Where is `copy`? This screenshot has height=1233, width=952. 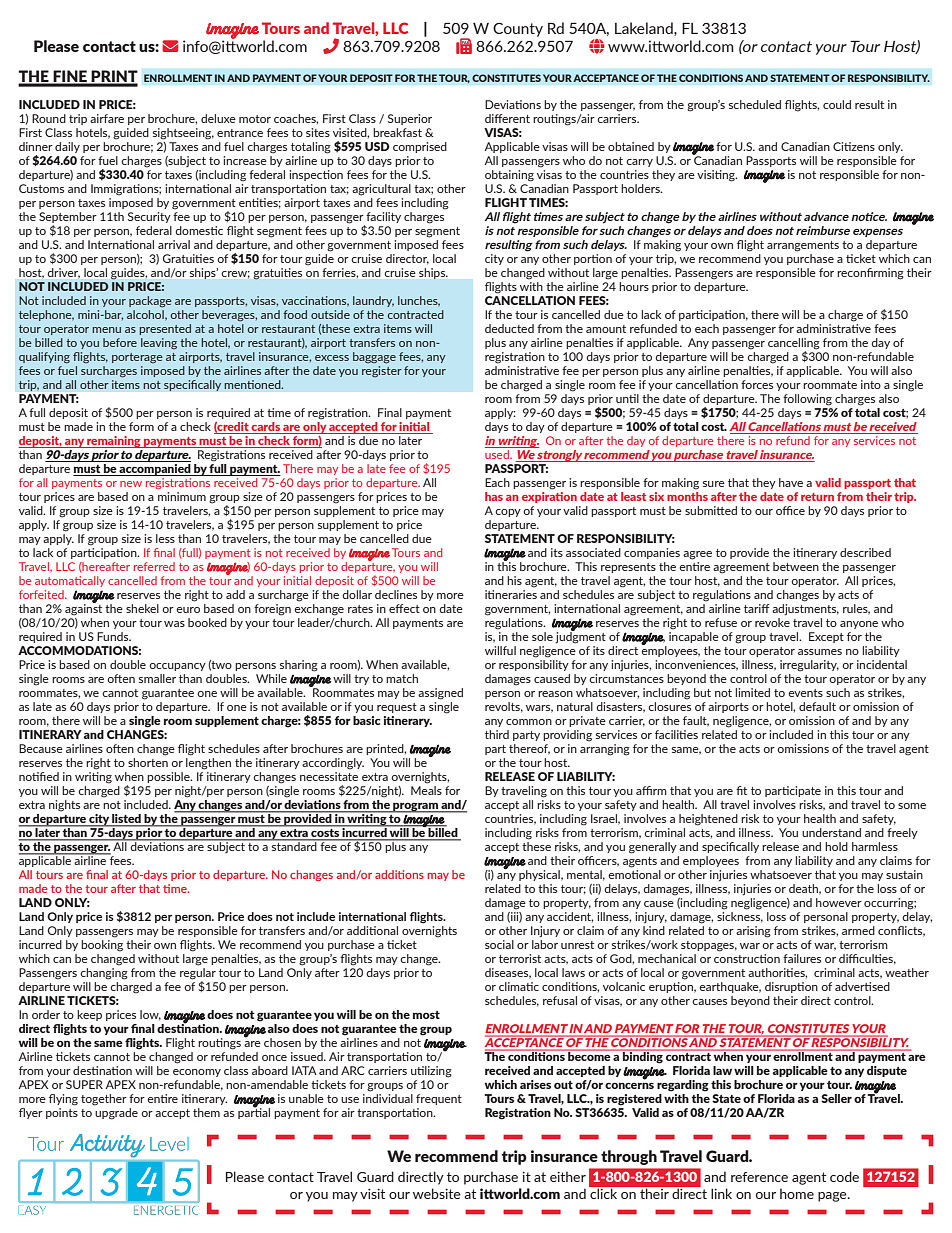 copy is located at coordinates (508, 513).
